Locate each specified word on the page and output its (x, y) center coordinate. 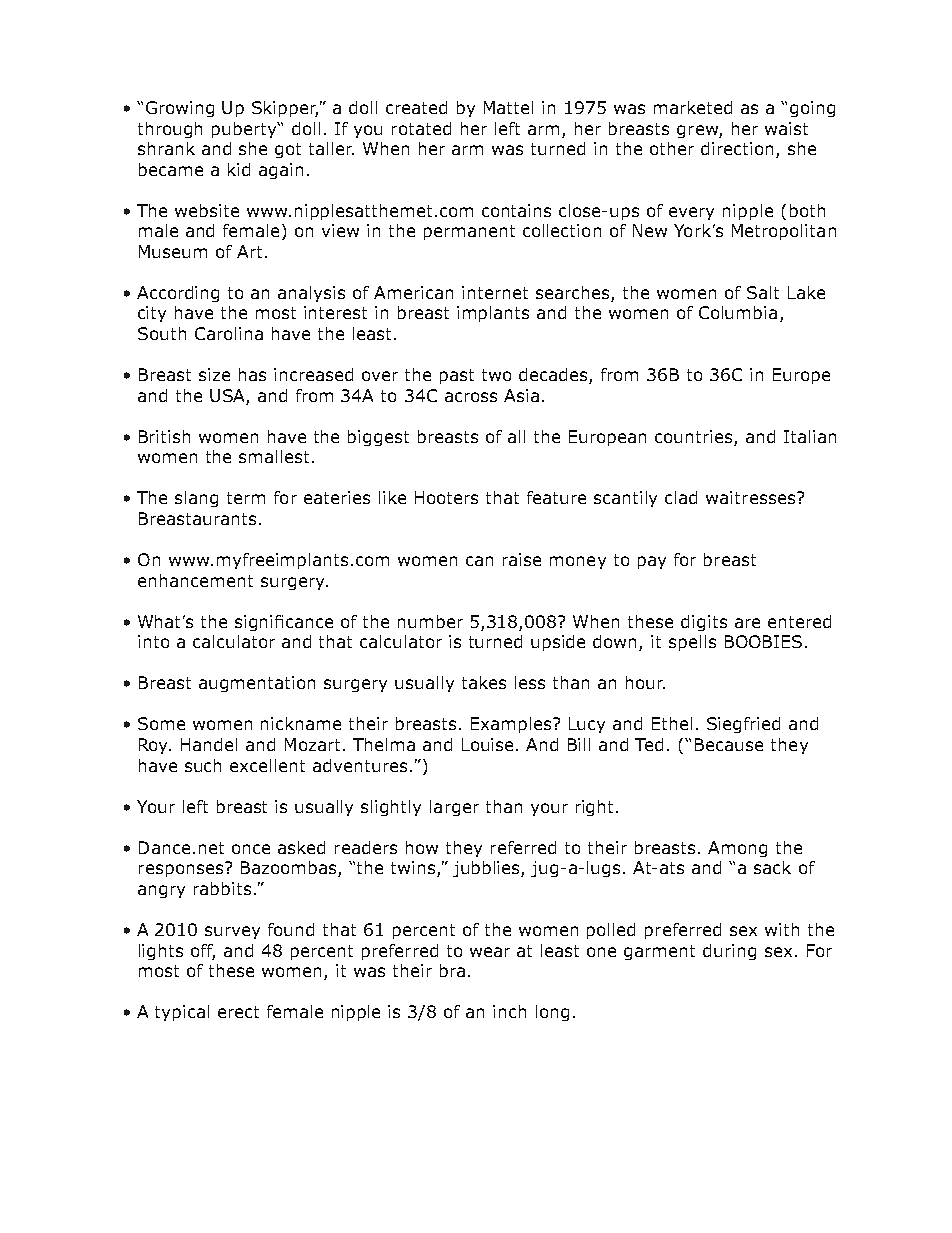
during (729, 952)
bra (452, 970)
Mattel (508, 107)
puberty (245, 130)
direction (737, 148)
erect (238, 1012)
